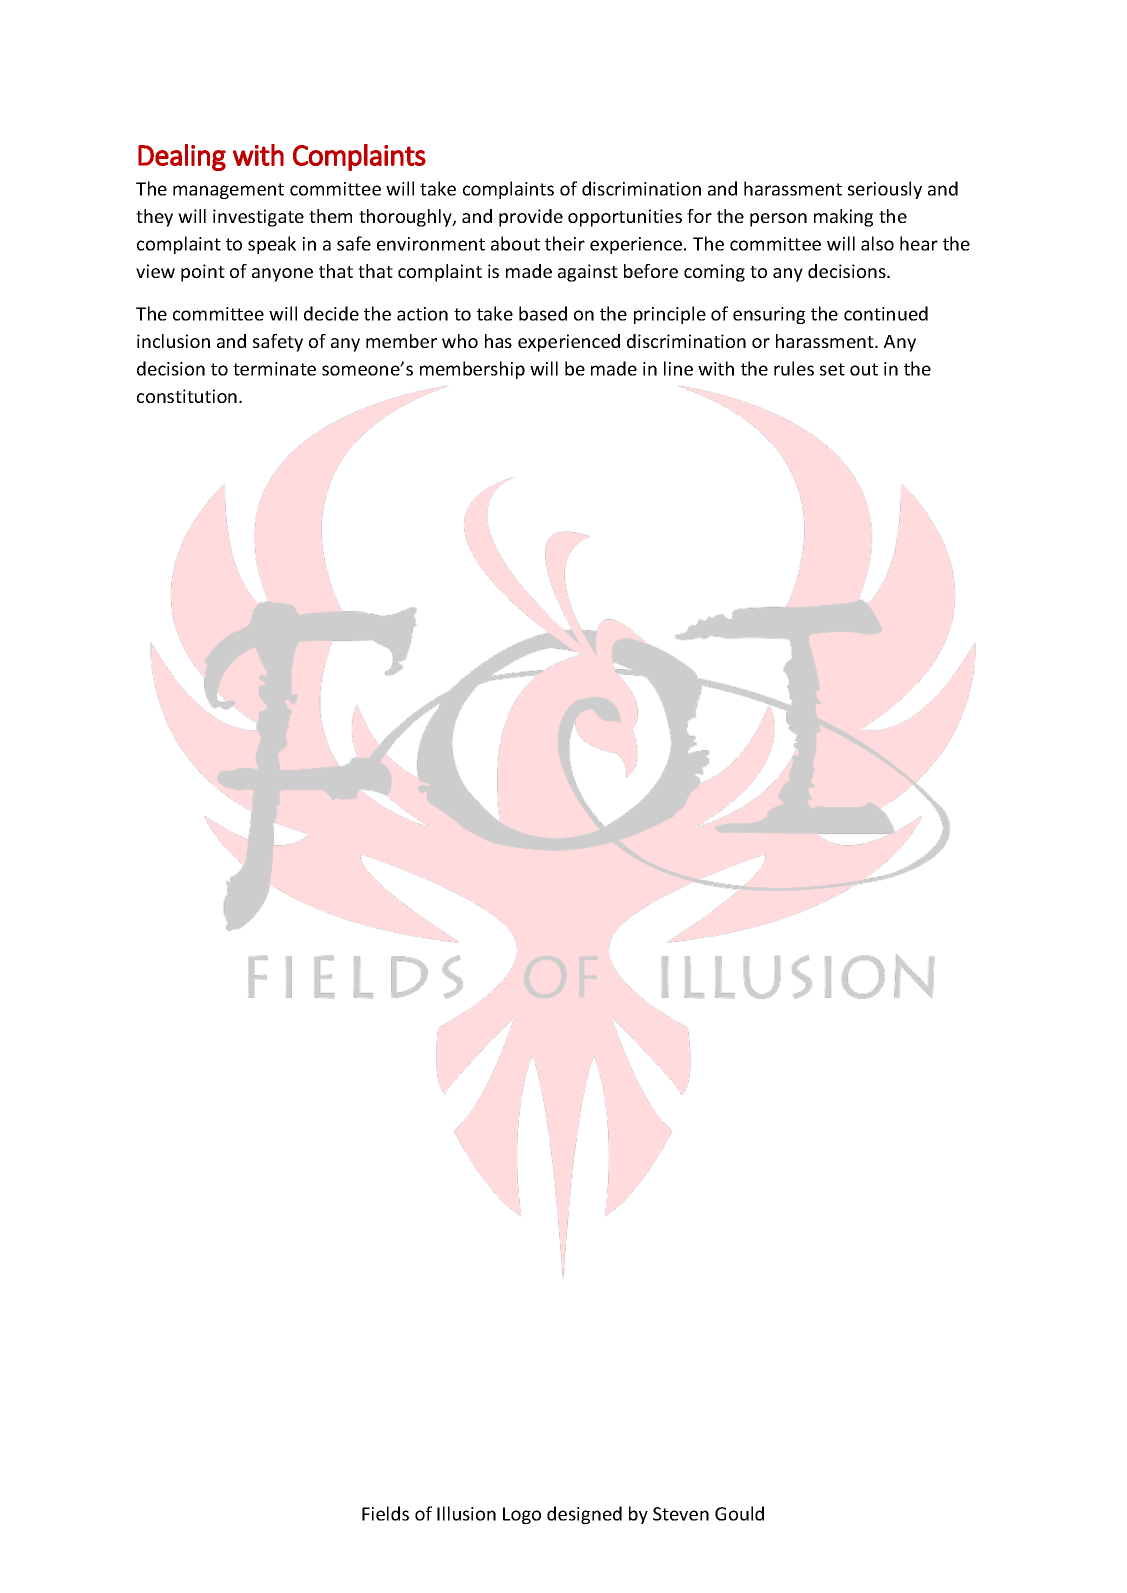 The width and height of the image is (1127, 1593). Describe the element at coordinates (584, 1515) in the image. I see `designed` at that location.
